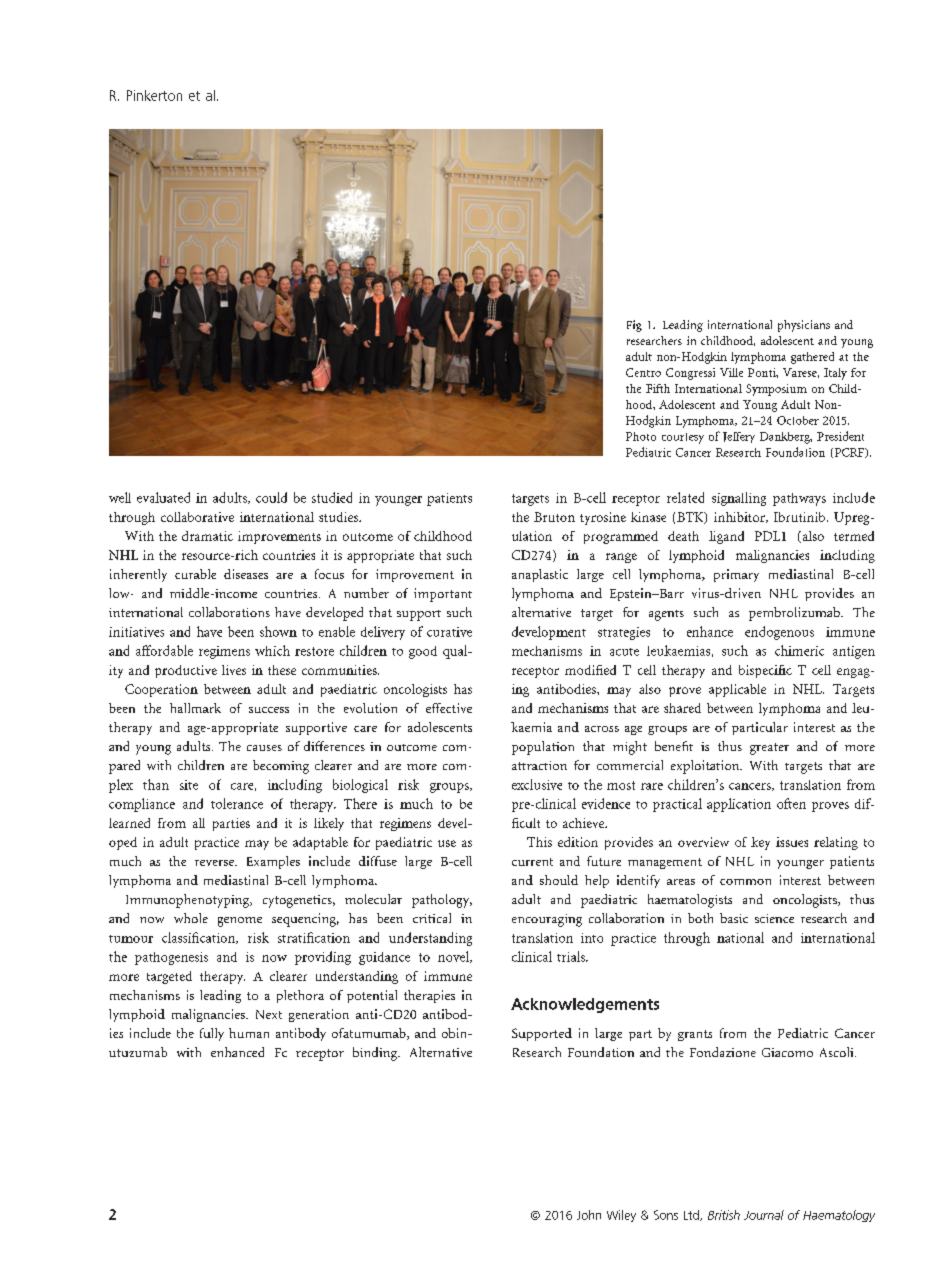 The width and height of the screenshot is (952, 1279). I want to click on fully, so click(212, 1034).
